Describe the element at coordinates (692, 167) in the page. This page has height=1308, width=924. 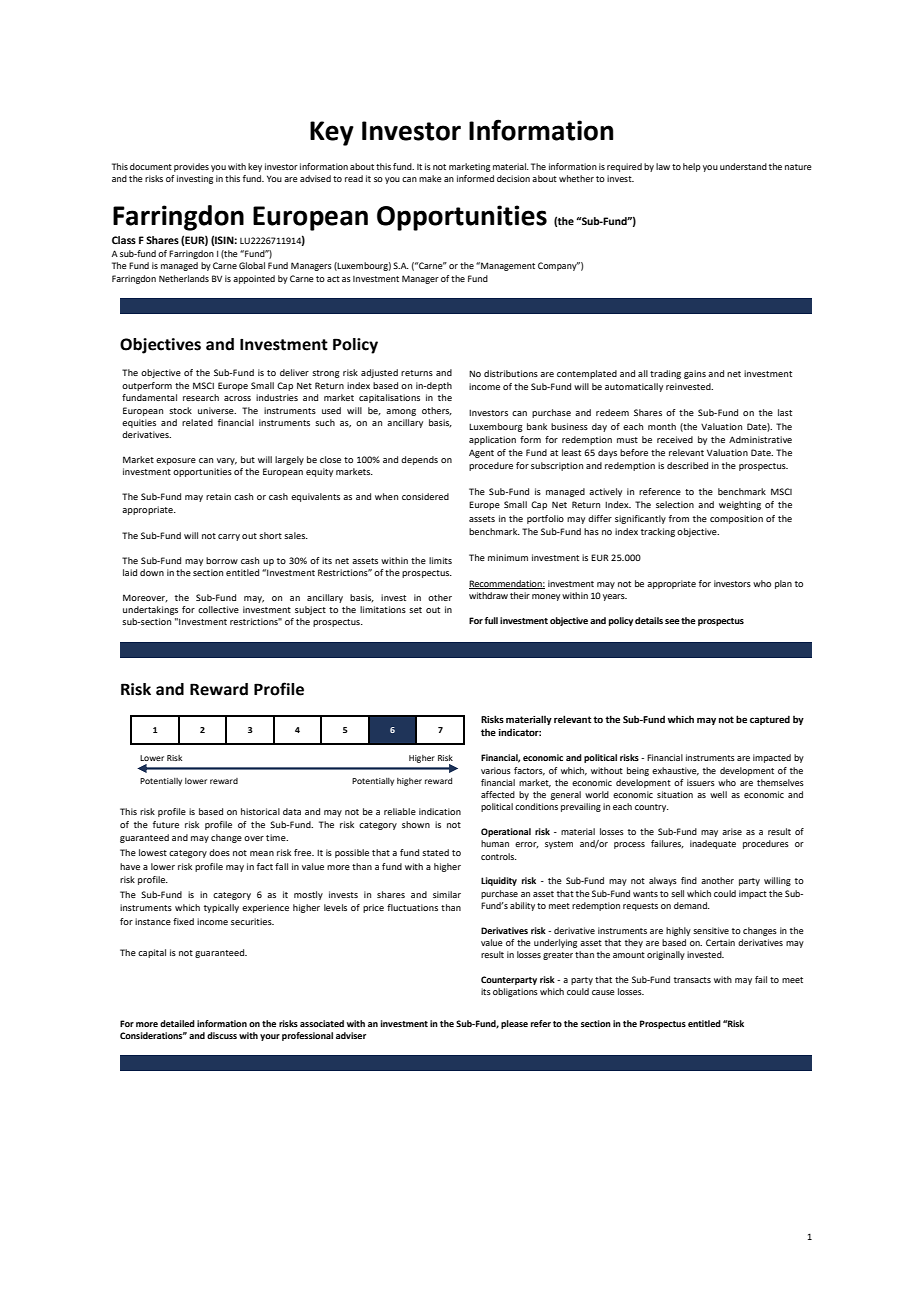
I see `help` at that location.
